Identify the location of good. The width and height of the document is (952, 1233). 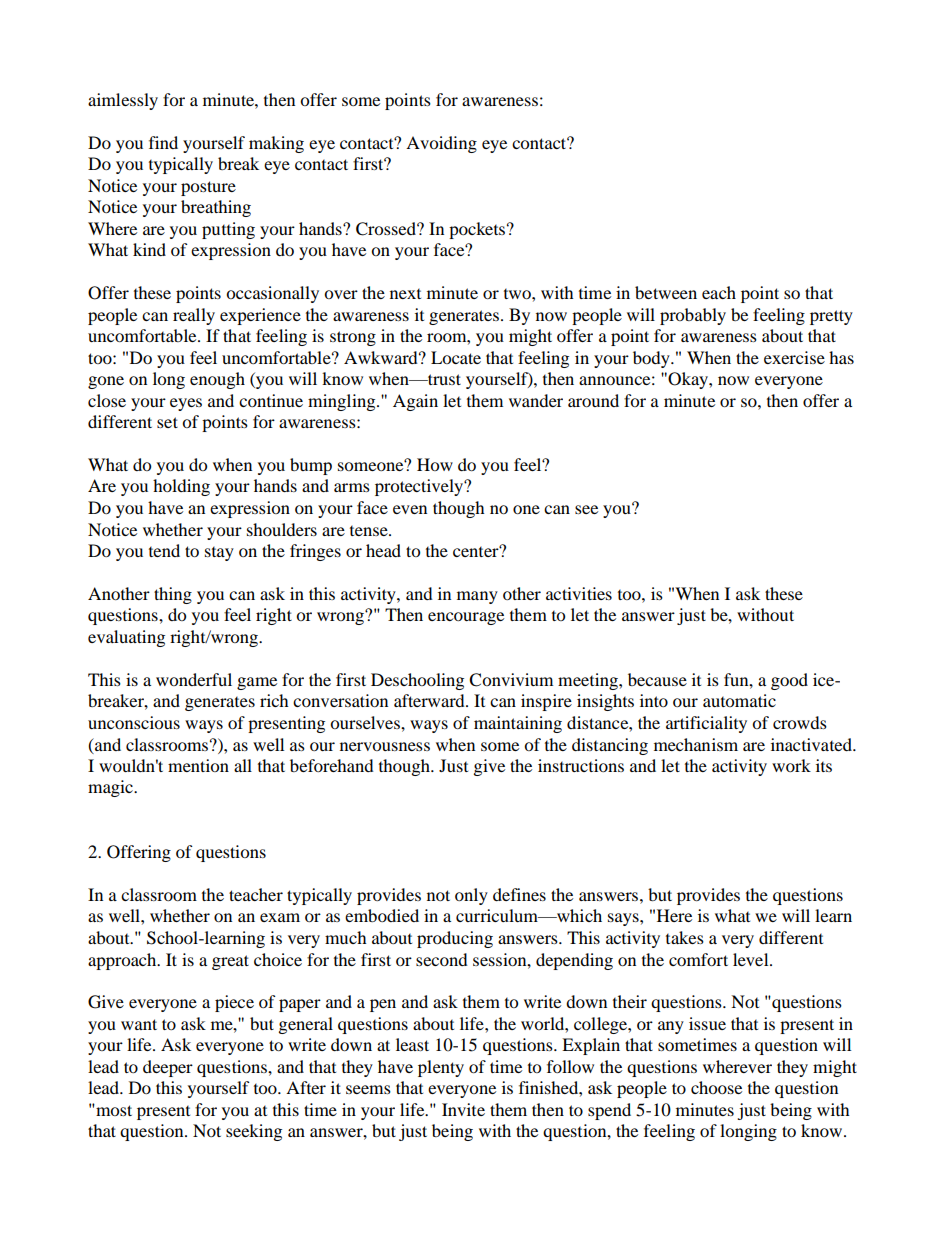
(789, 681).
